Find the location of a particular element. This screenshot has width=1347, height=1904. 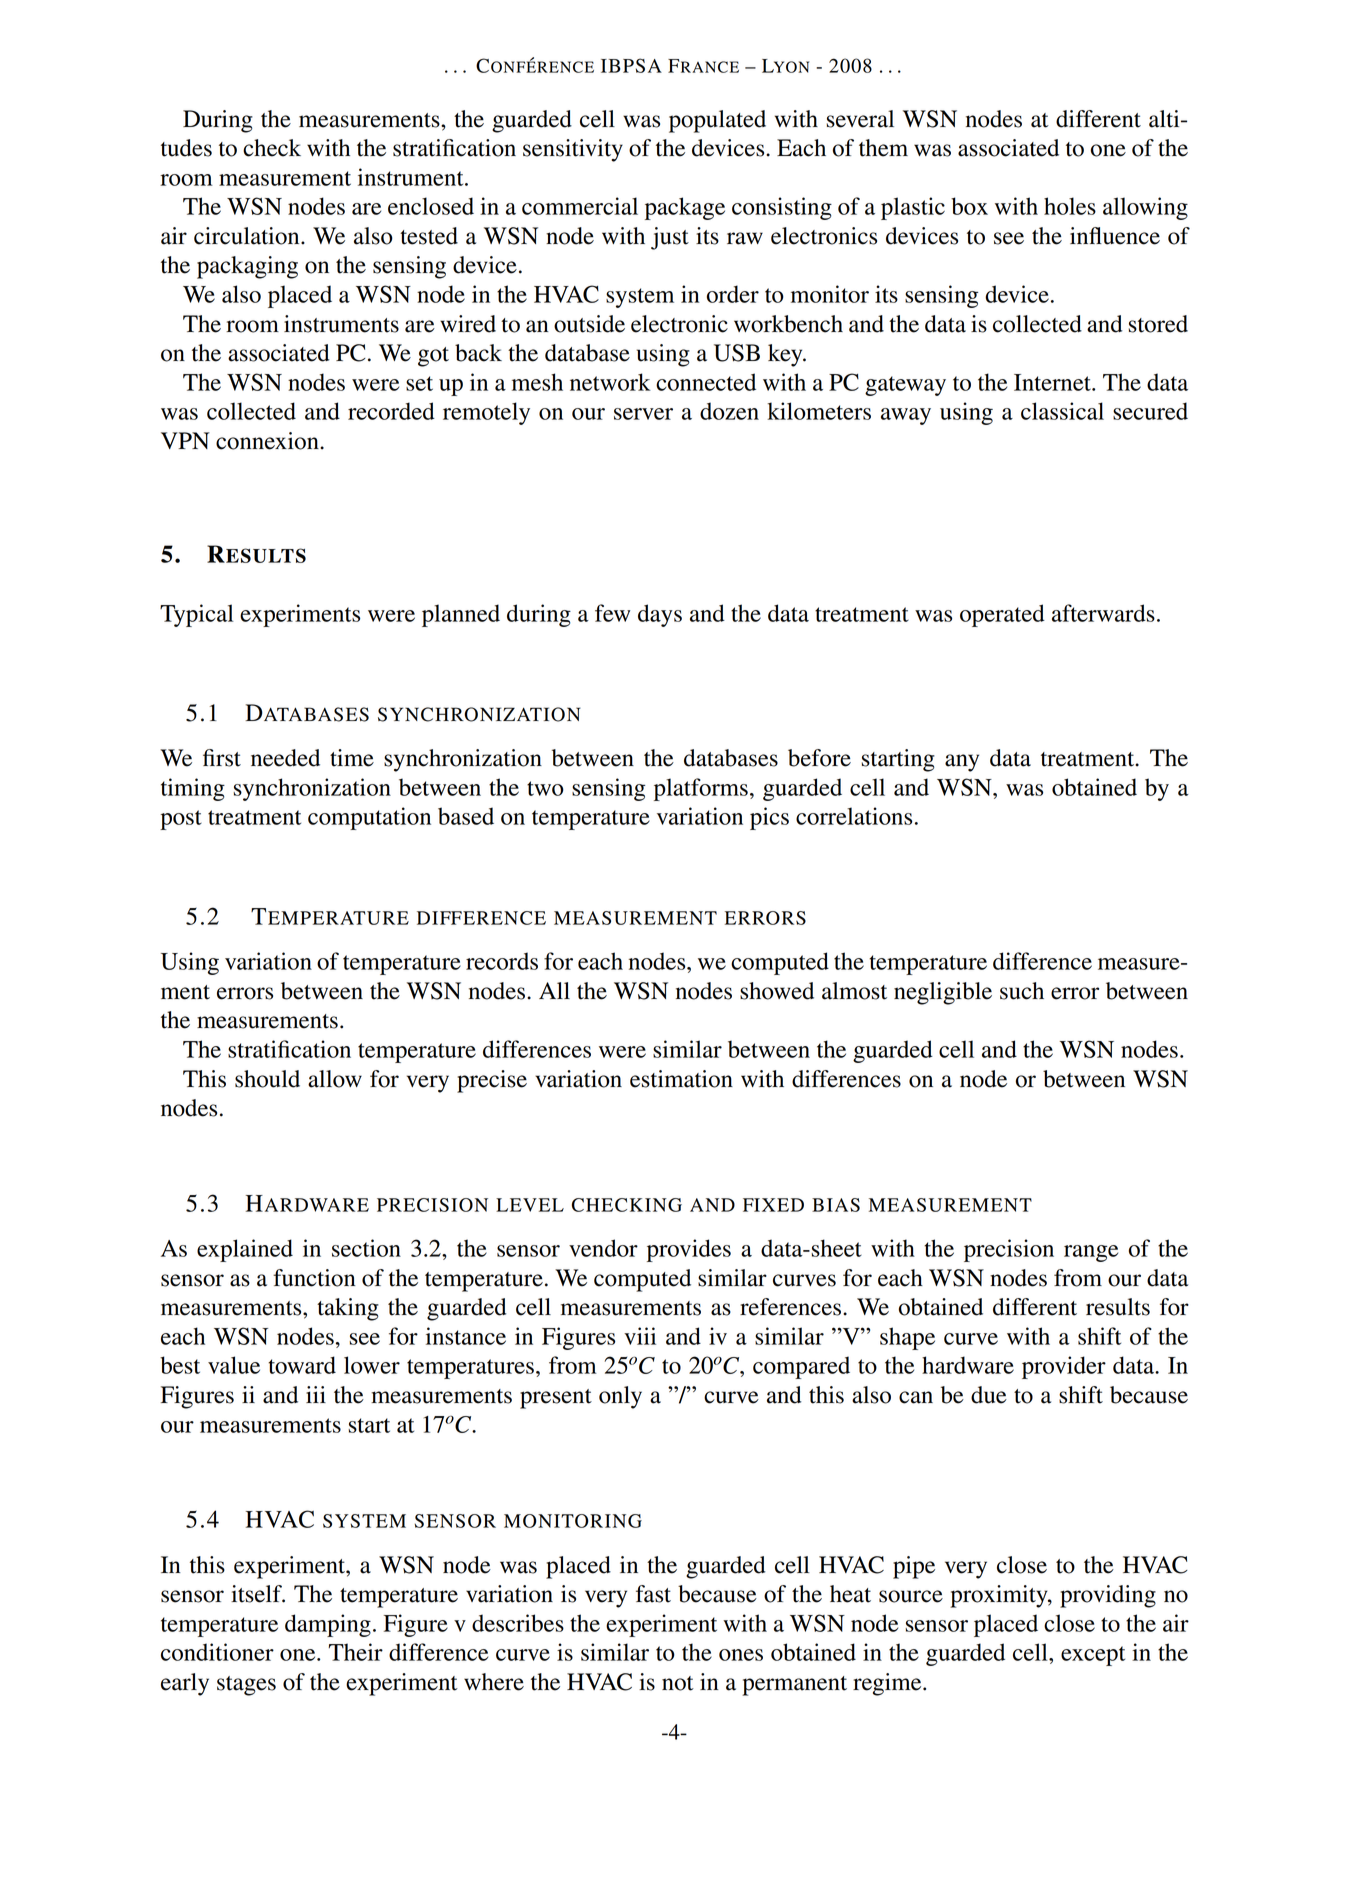

connexion is located at coordinates (268, 441).
